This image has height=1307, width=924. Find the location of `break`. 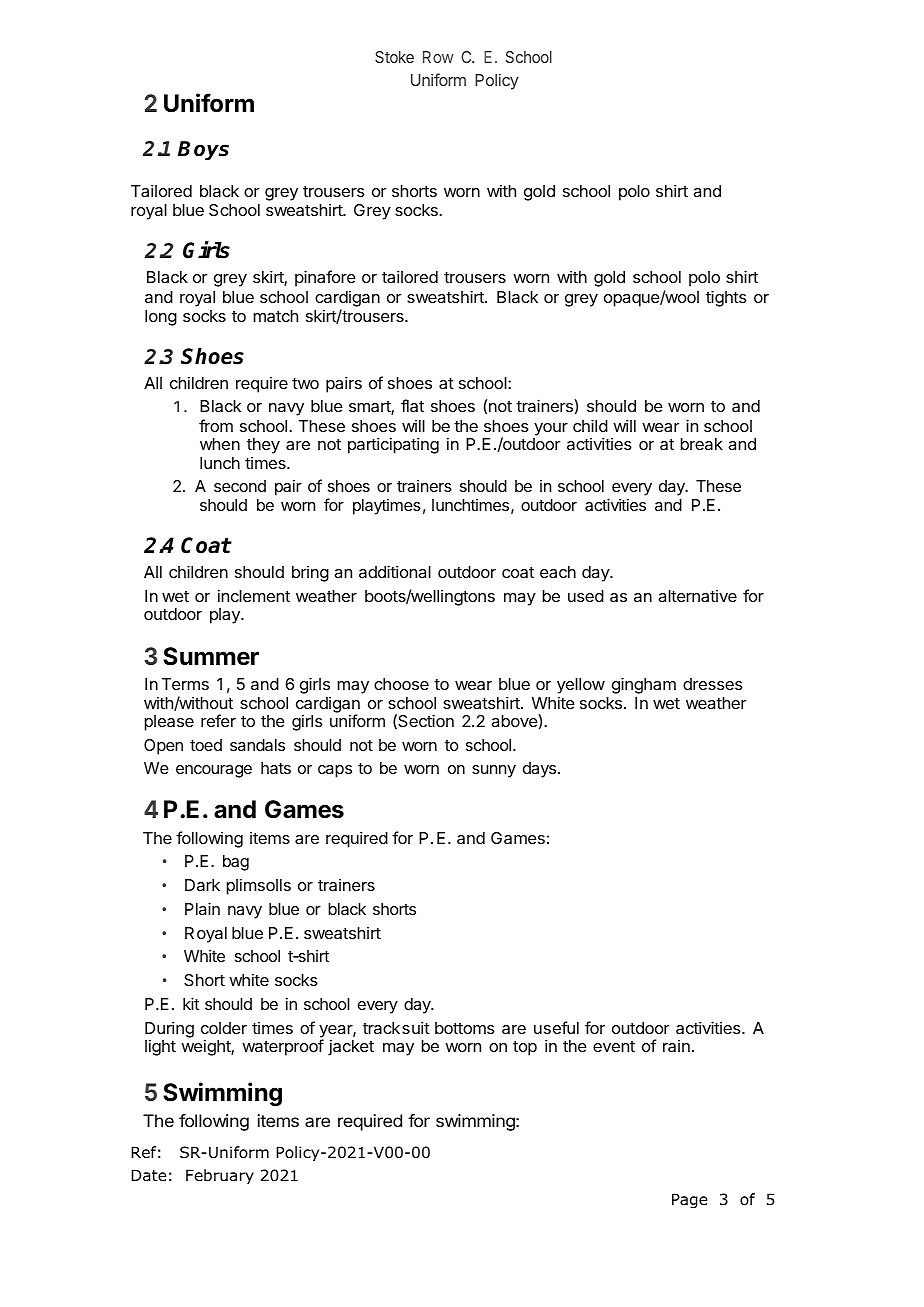

break is located at coordinates (701, 444).
